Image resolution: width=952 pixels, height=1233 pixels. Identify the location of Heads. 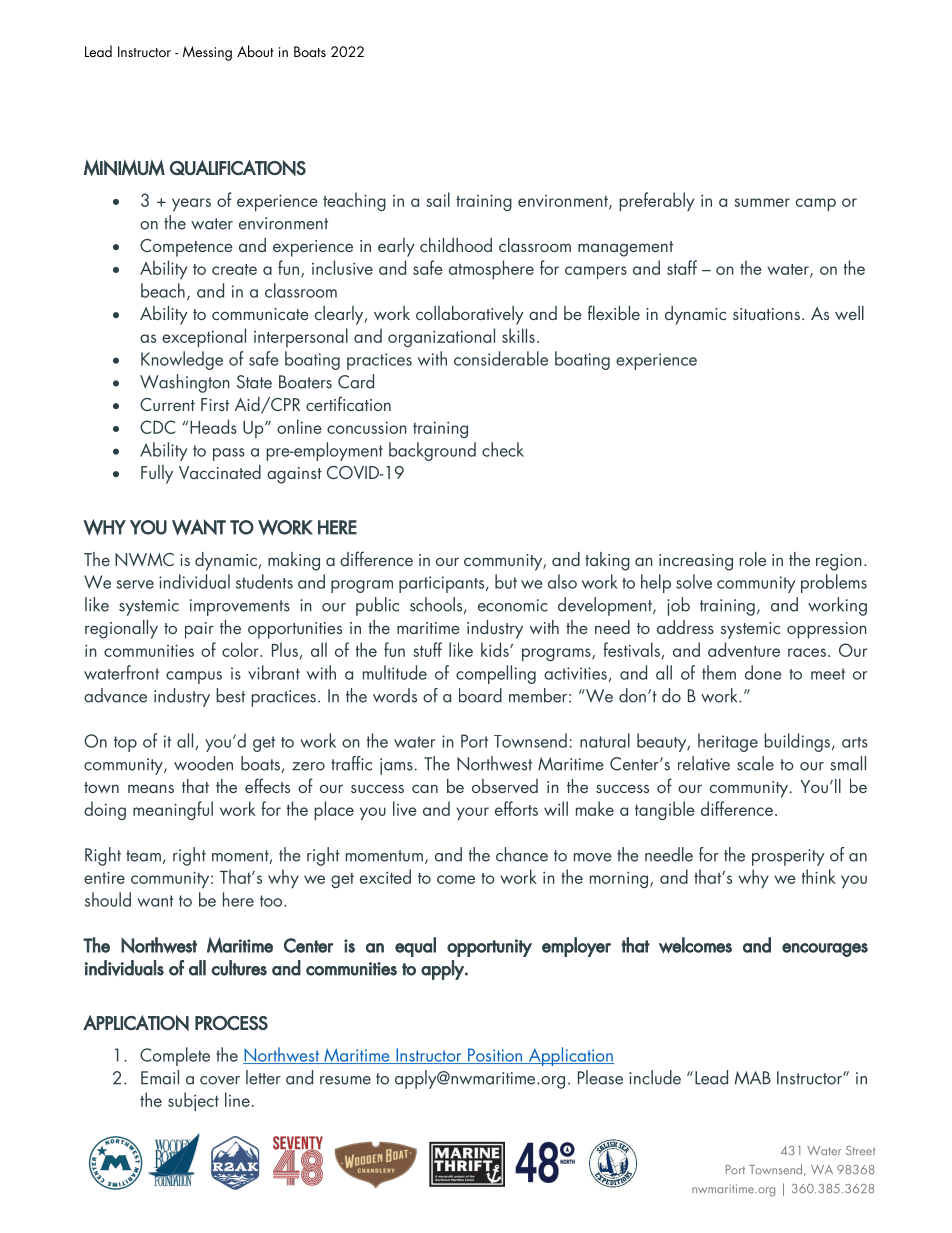
(213, 426).
